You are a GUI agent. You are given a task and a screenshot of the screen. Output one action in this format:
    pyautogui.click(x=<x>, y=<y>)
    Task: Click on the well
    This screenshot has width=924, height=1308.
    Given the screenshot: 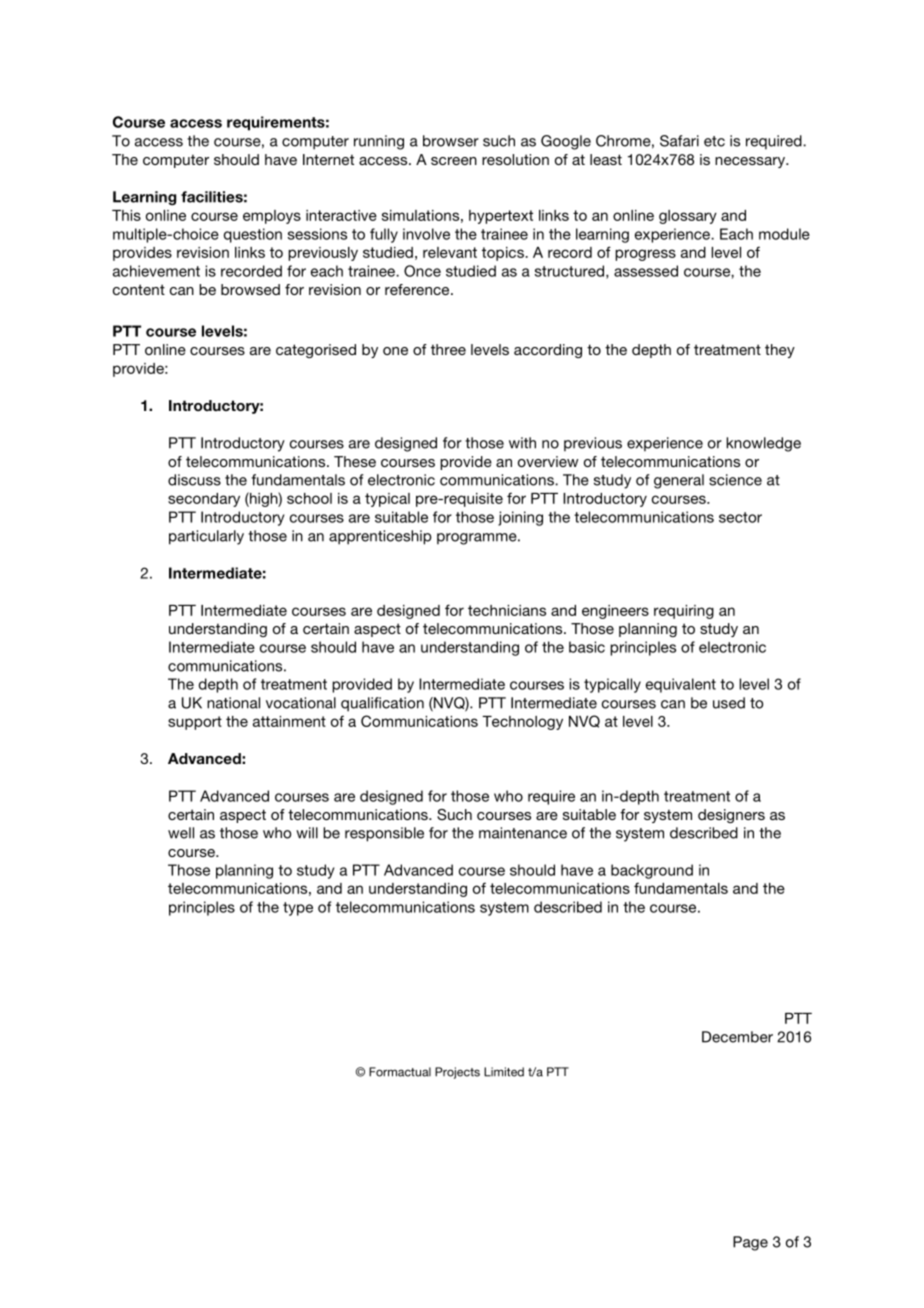 What is the action you would take?
    pyautogui.click(x=181, y=833)
